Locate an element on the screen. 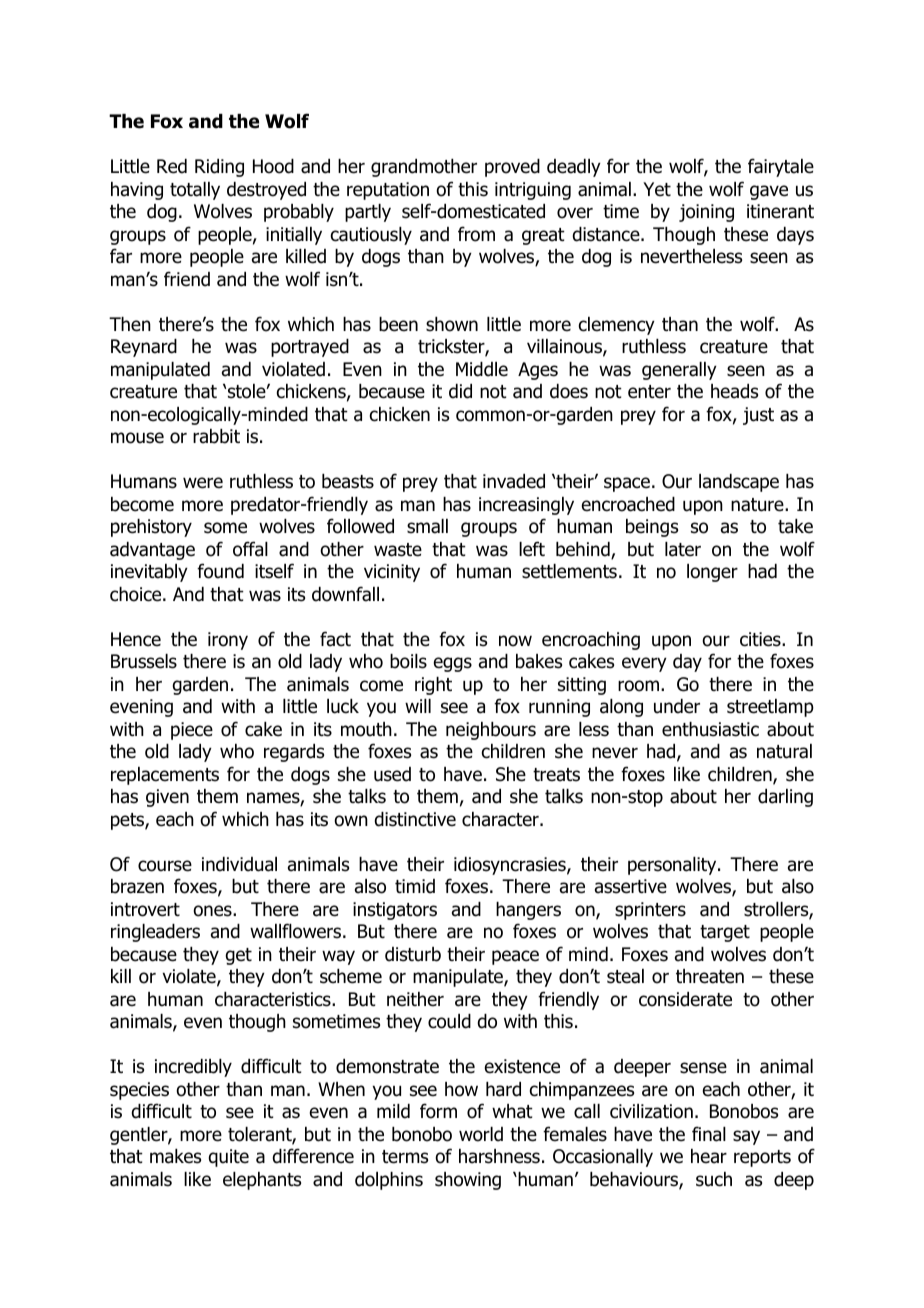 The width and height of the screenshot is (924, 1308). personality is located at coordinates (673, 866).
